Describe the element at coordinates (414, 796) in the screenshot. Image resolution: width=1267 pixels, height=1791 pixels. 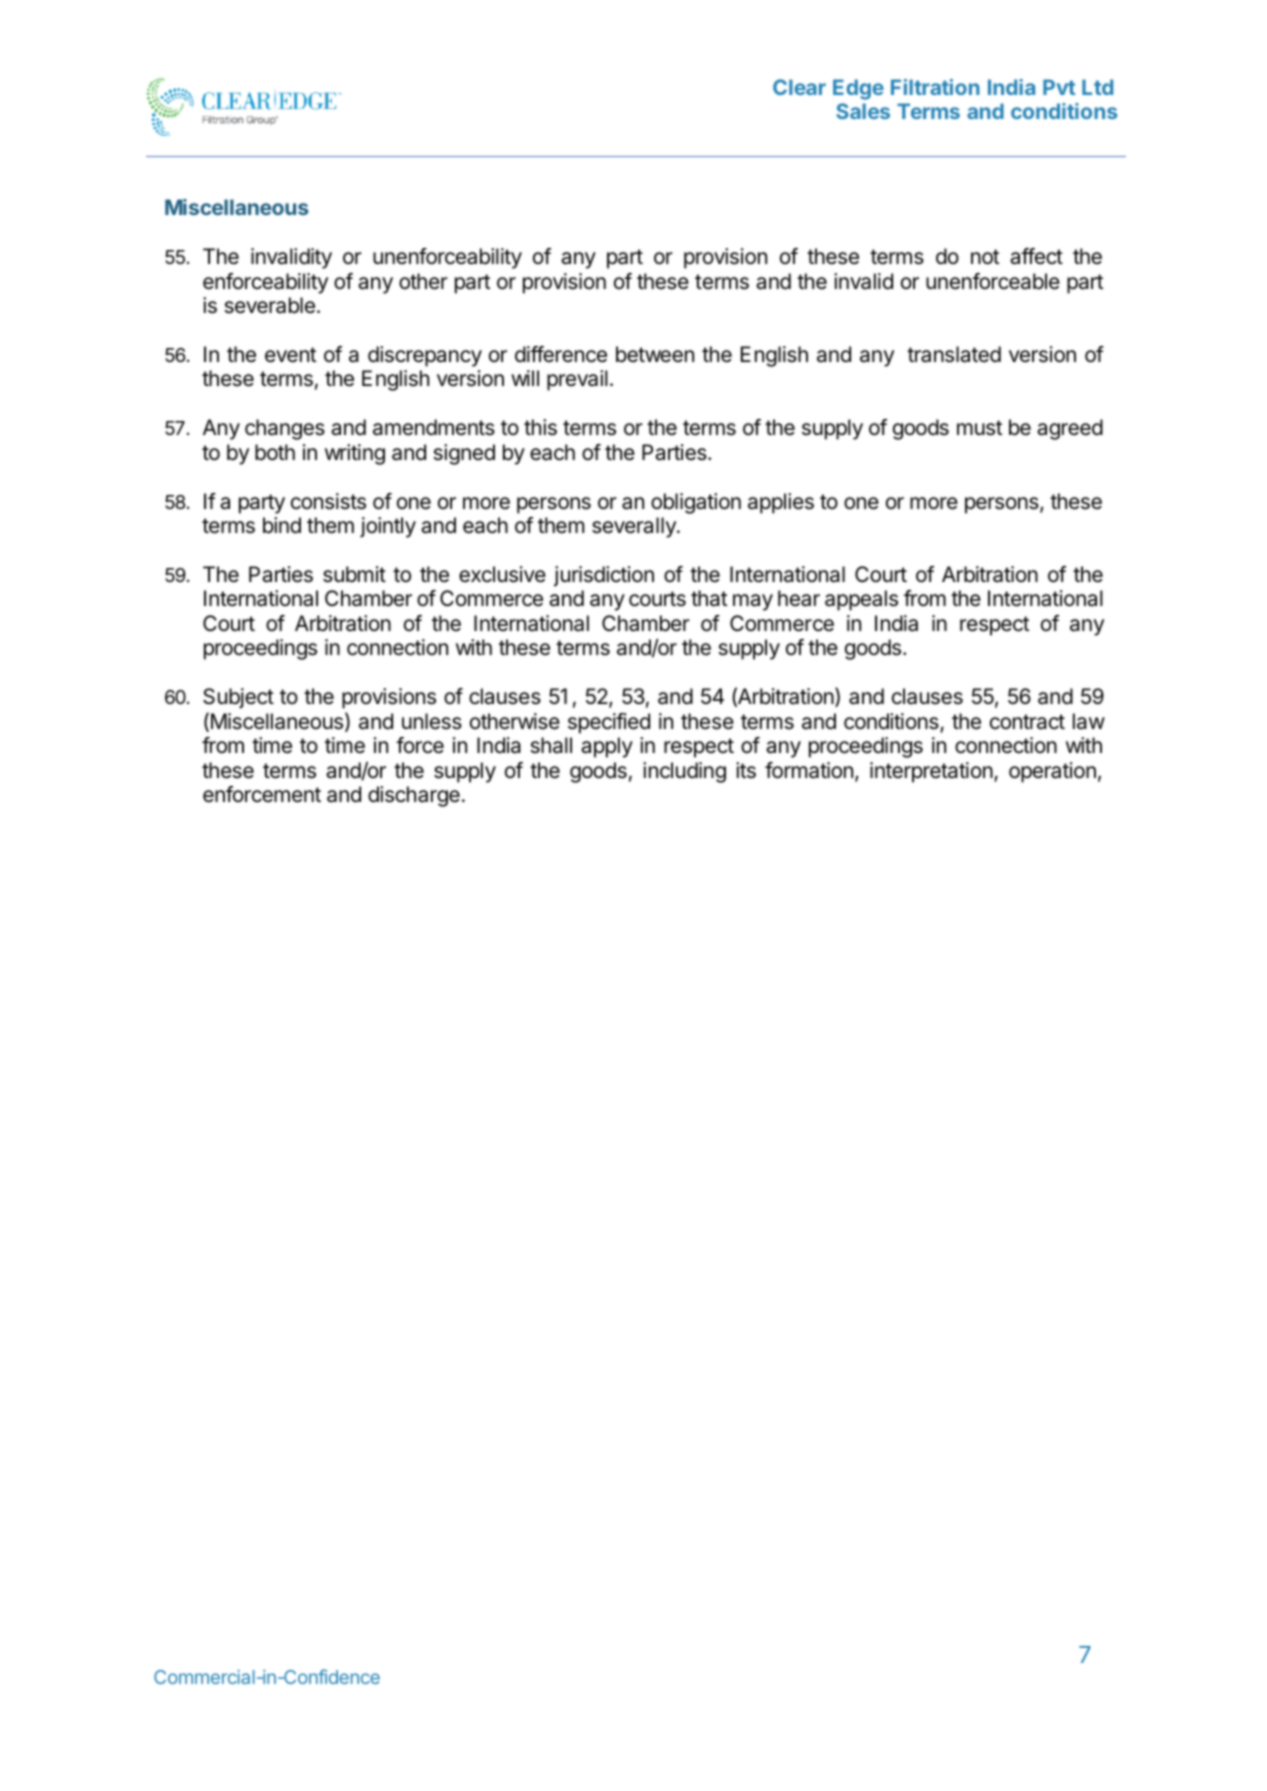
I see `discharge` at that location.
